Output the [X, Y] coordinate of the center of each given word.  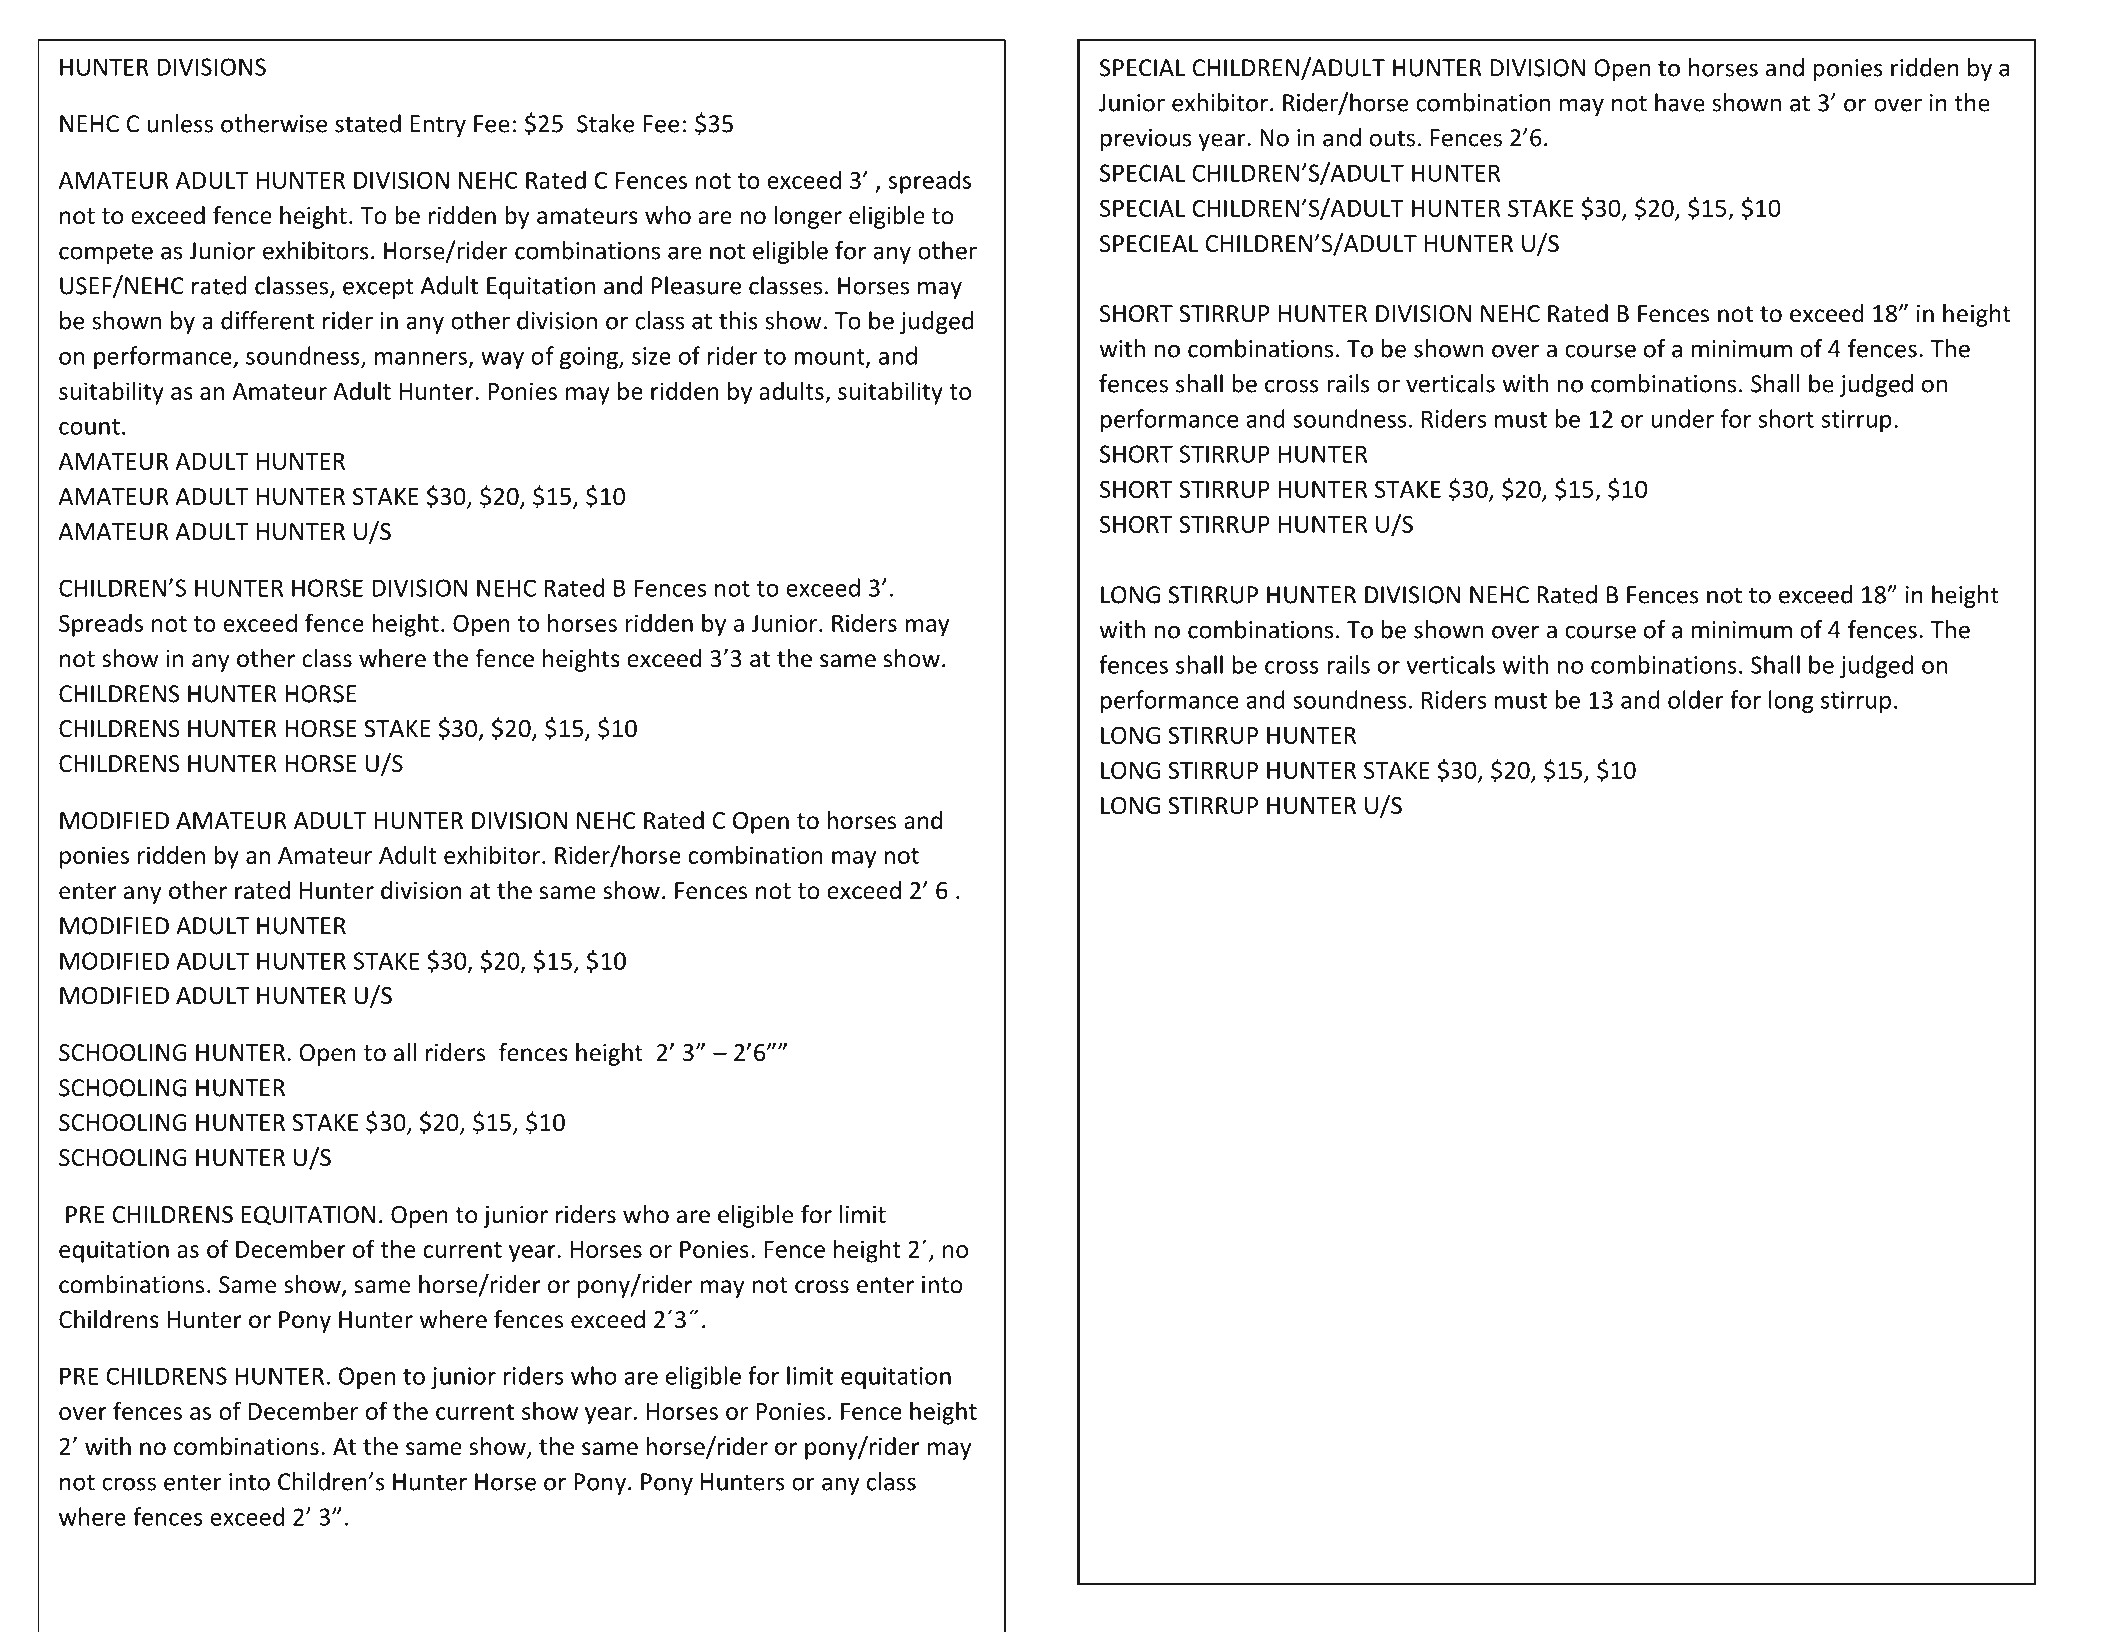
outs [1392, 138]
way [502, 361]
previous [1146, 140]
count [89, 427]
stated [368, 123]
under [1682, 418]
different [267, 320]
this [738, 320]
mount [830, 358]
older [1696, 699]
